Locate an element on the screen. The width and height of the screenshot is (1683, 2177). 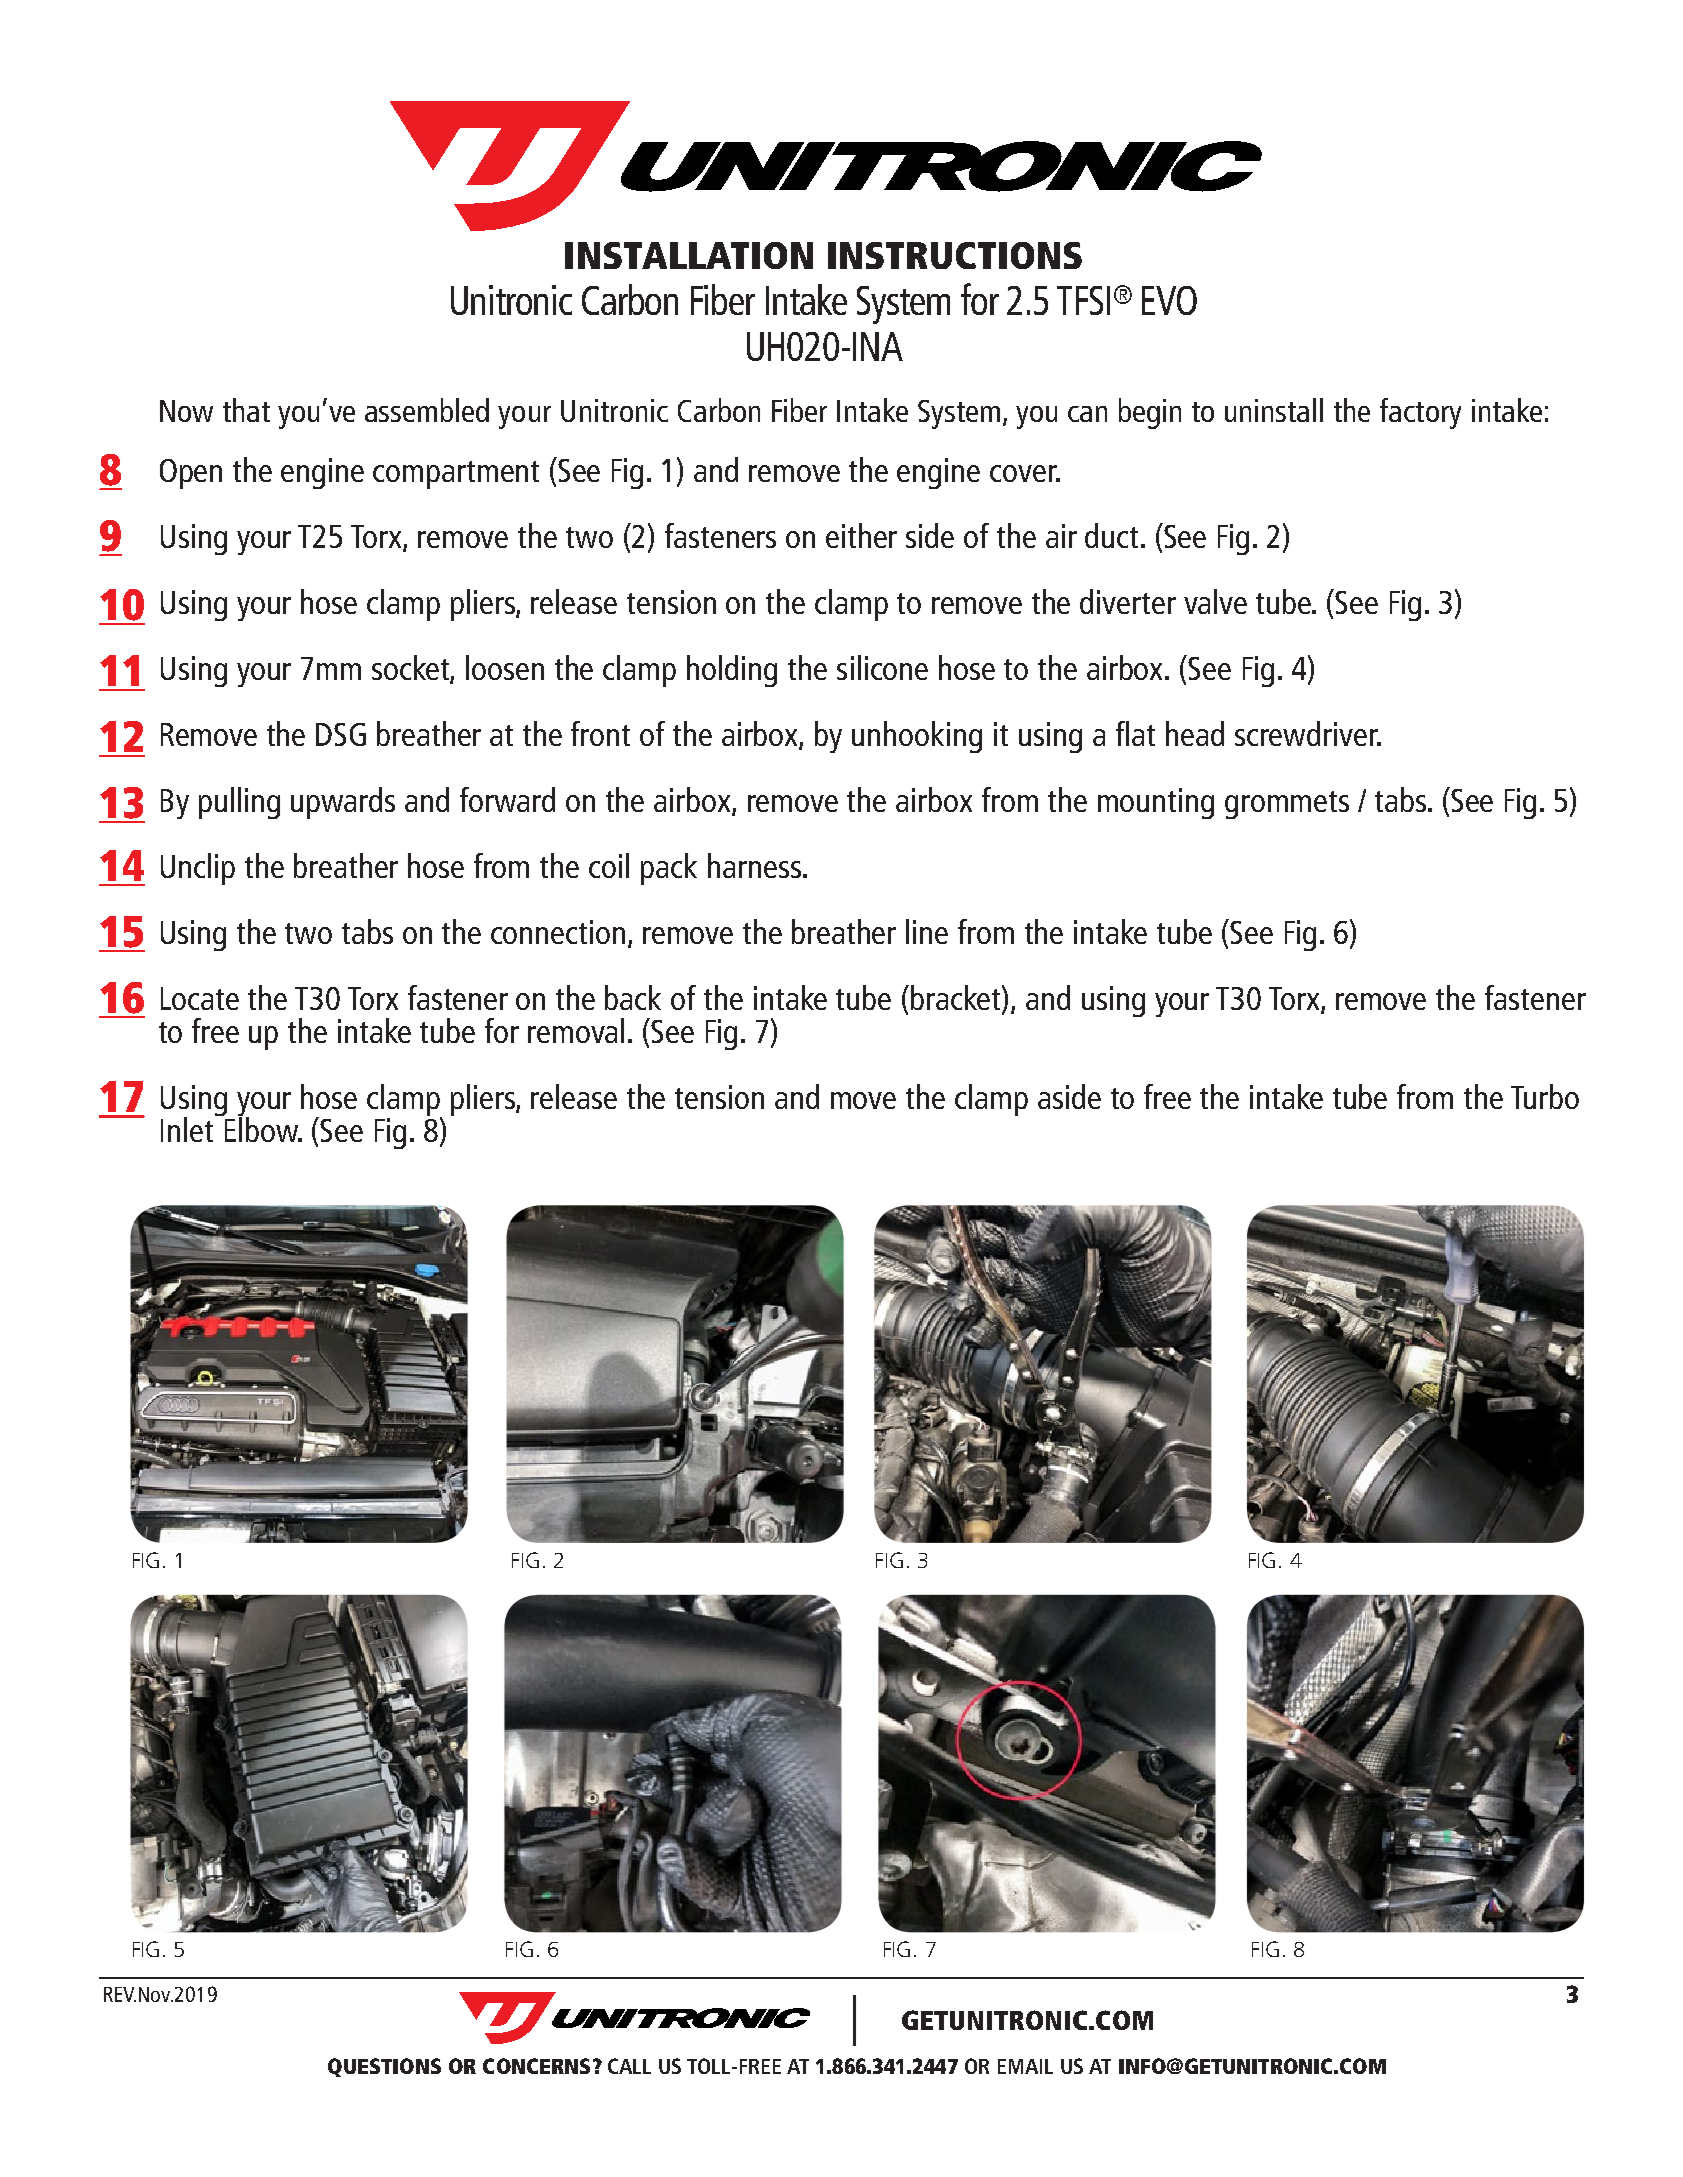
factory is located at coordinates (1420, 413).
